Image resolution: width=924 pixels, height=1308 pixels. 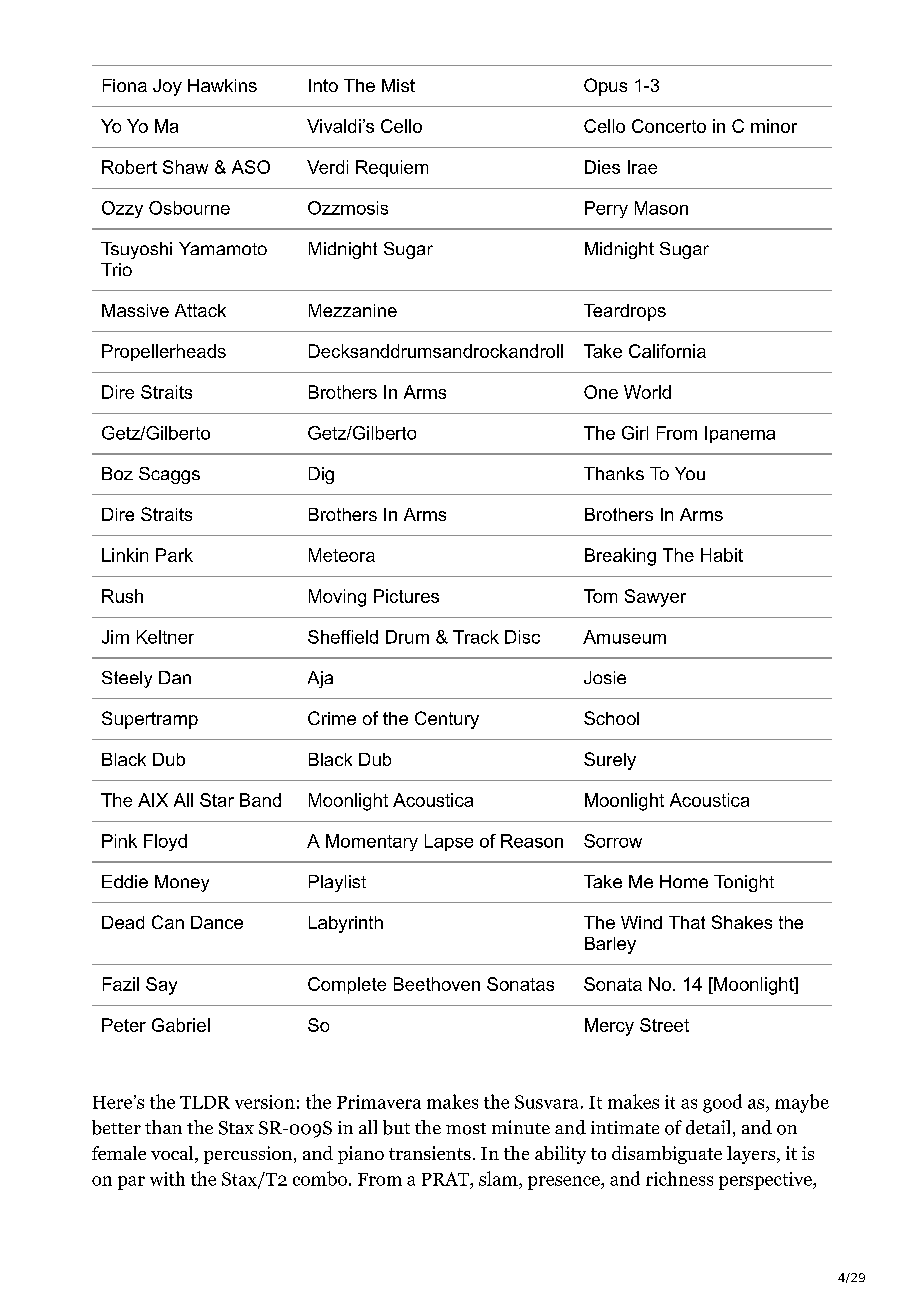 I want to click on Mezzanine, so click(x=353, y=310).
